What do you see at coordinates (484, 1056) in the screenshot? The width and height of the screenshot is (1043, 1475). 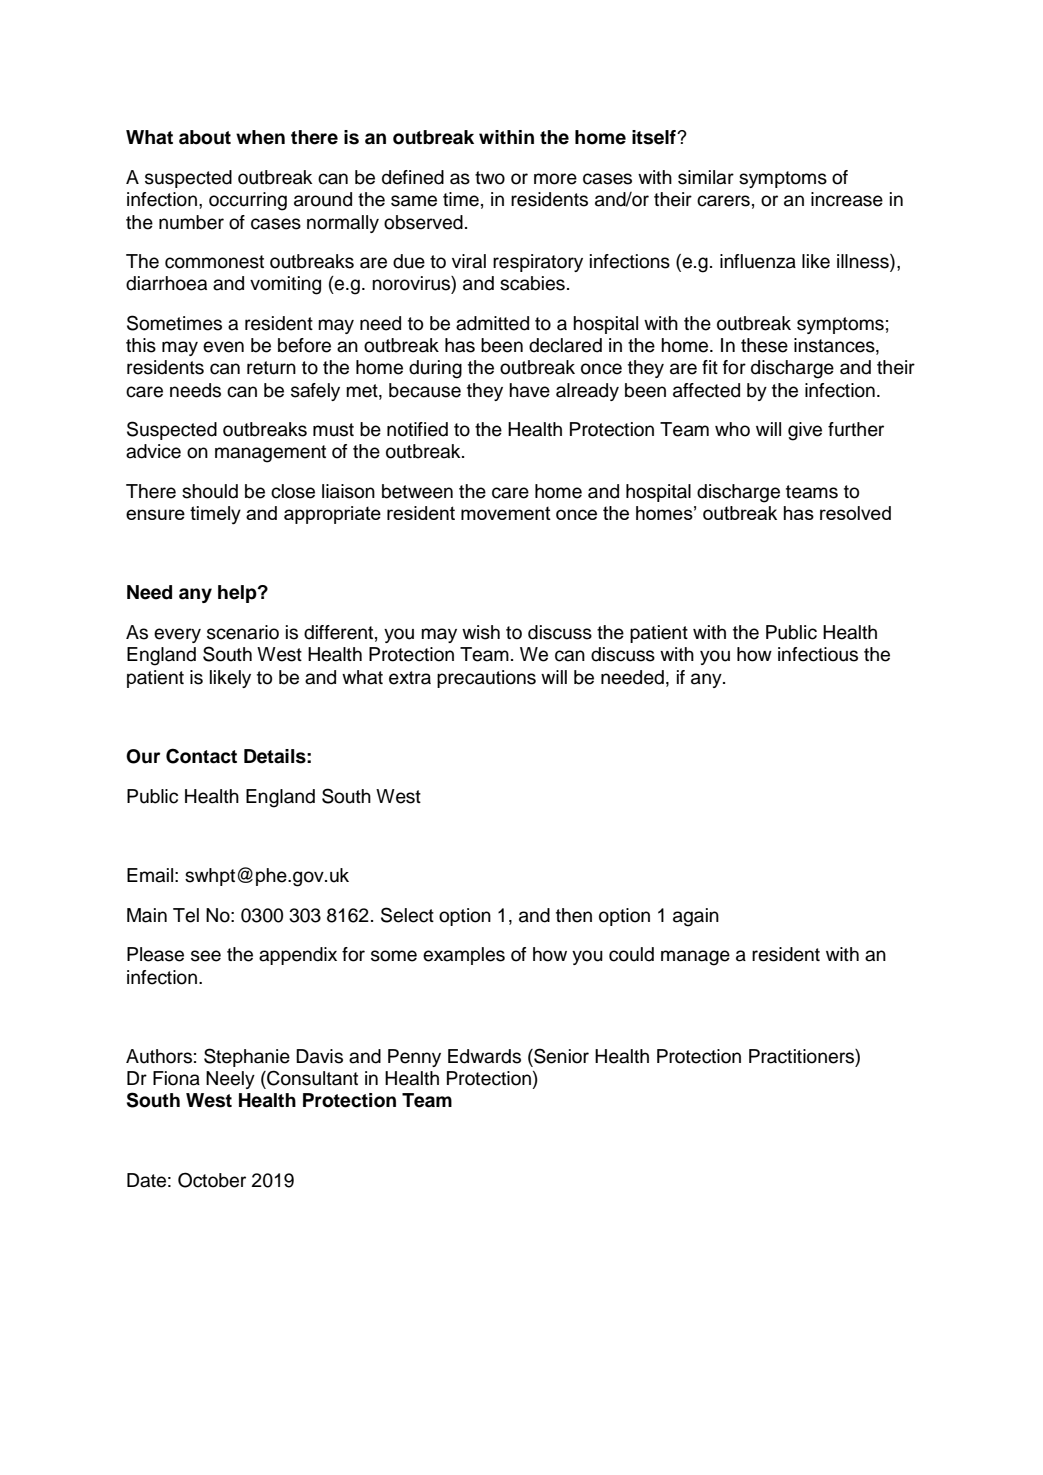 I see `Edwards` at bounding box center [484, 1056].
